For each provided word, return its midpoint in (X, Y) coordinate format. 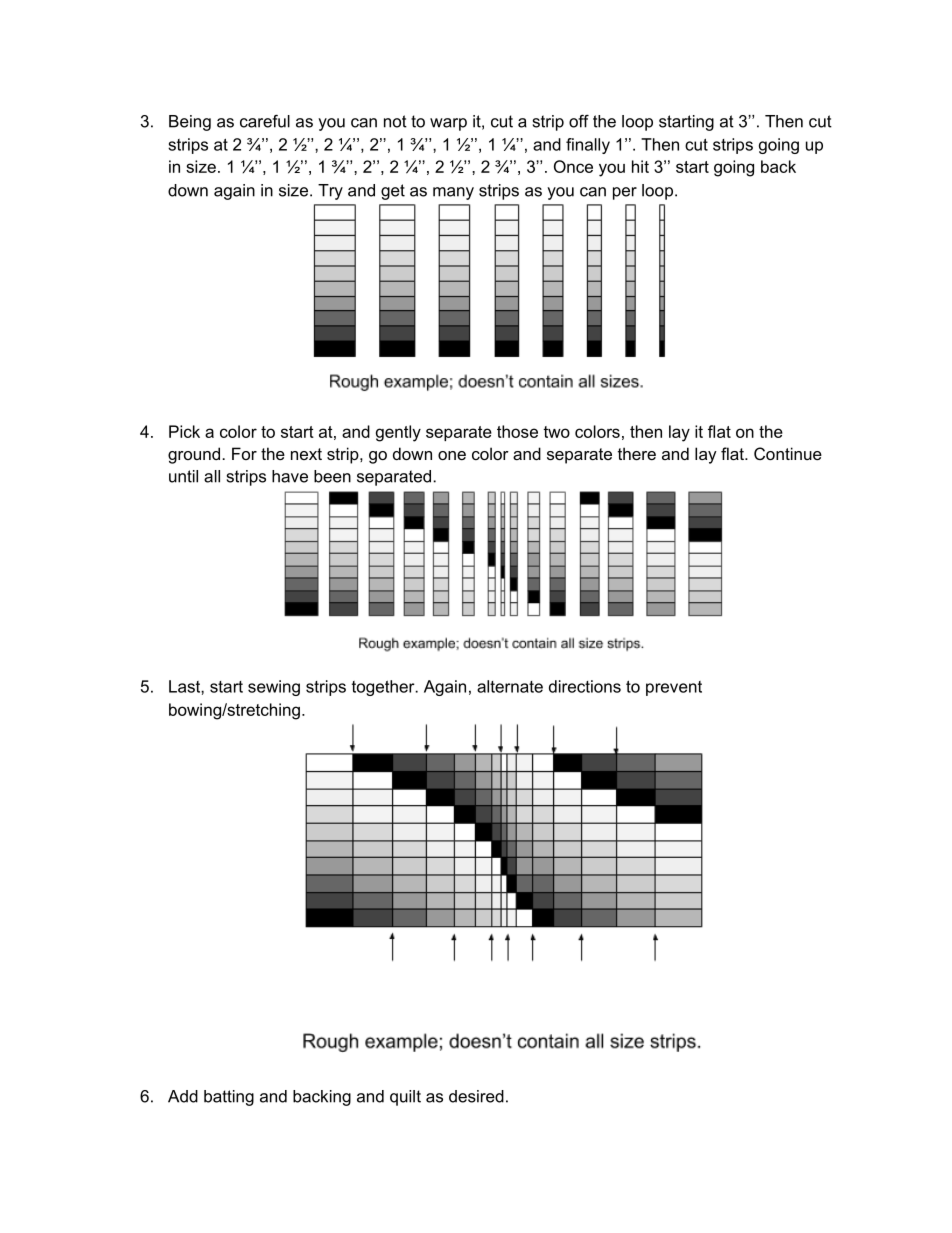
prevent (674, 688)
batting (229, 1098)
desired (476, 1096)
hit (640, 166)
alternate (510, 686)
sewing (274, 688)
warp (448, 124)
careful (265, 121)
